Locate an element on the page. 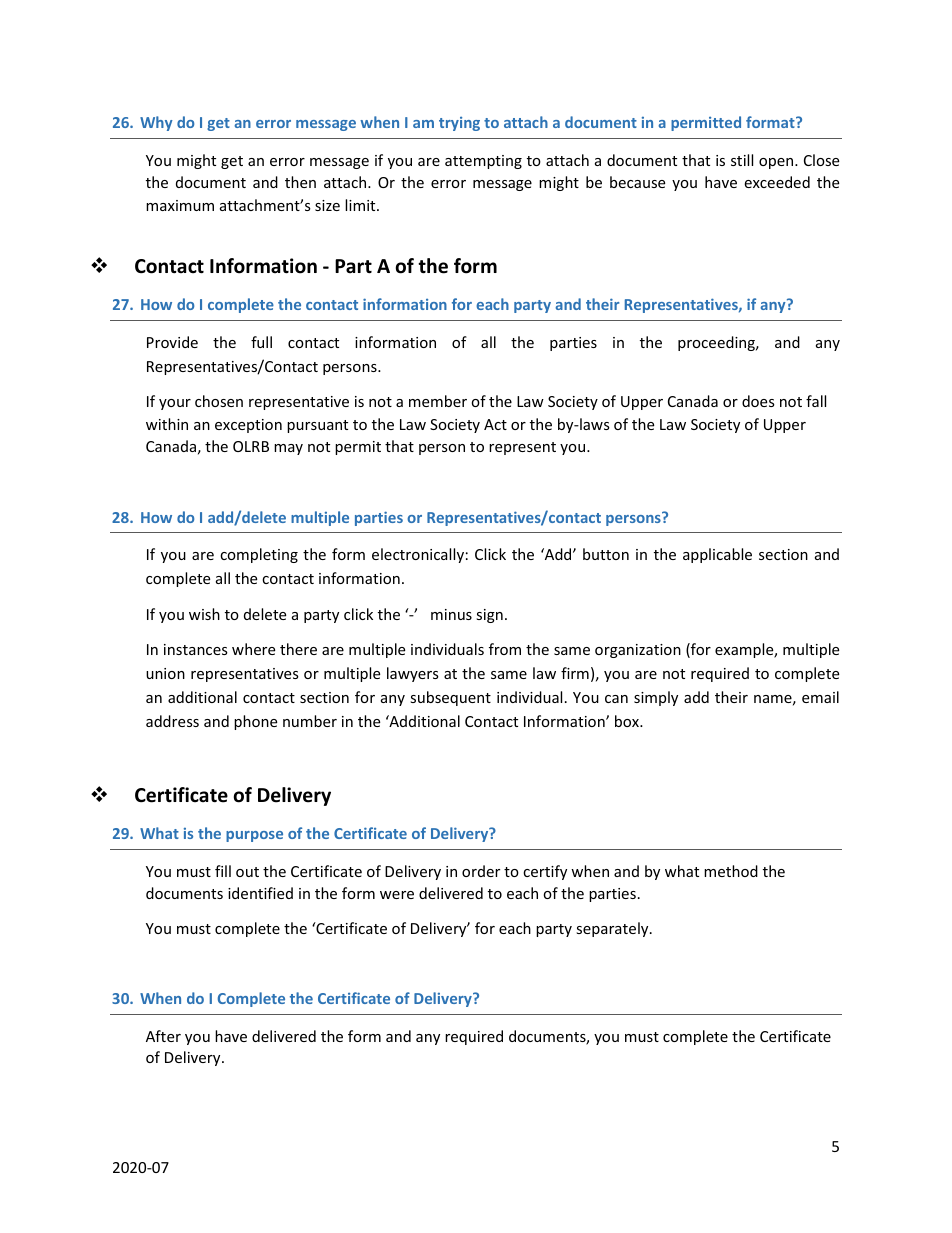  still is located at coordinates (742, 160).
